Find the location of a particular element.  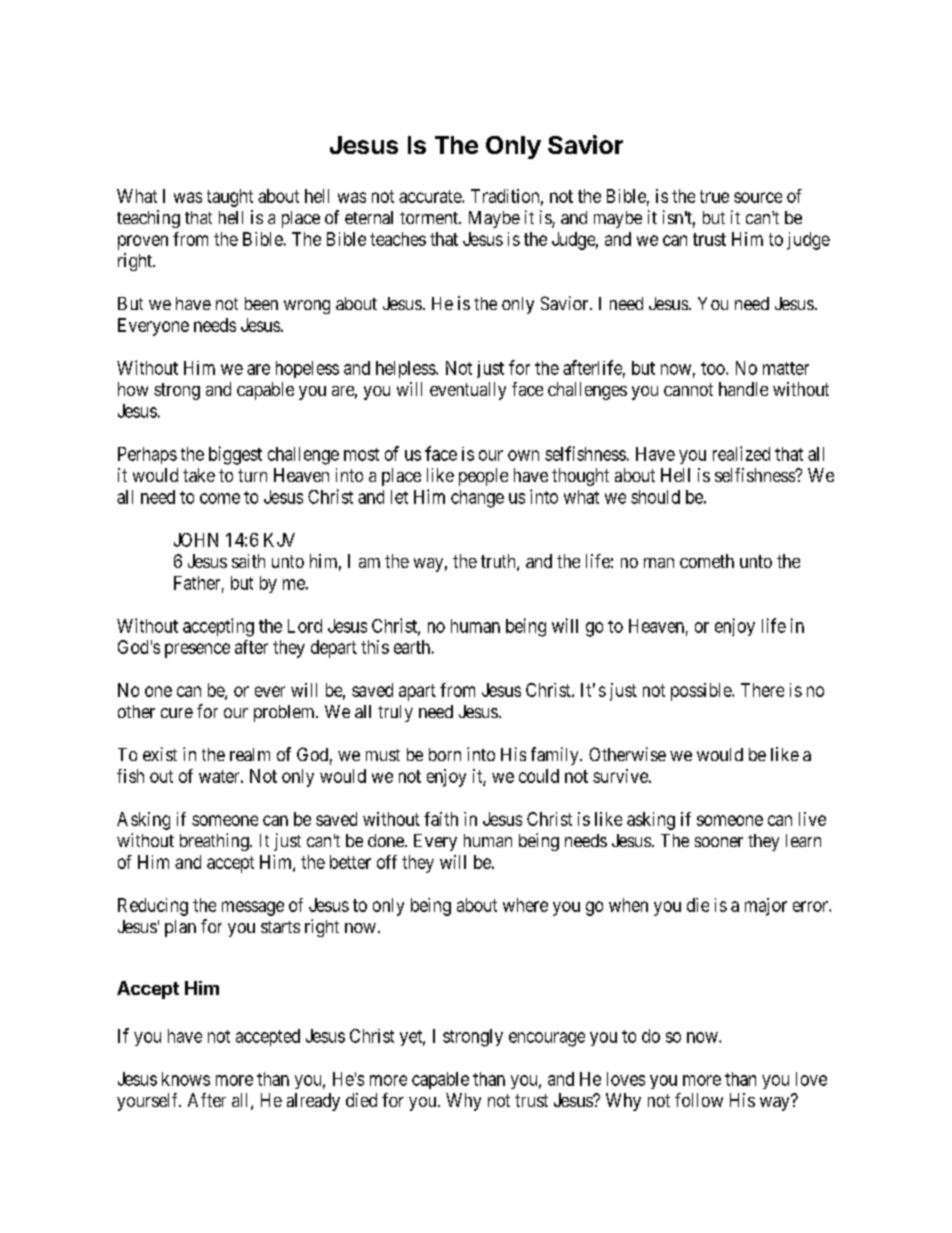

realized is located at coordinates (741, 453).
